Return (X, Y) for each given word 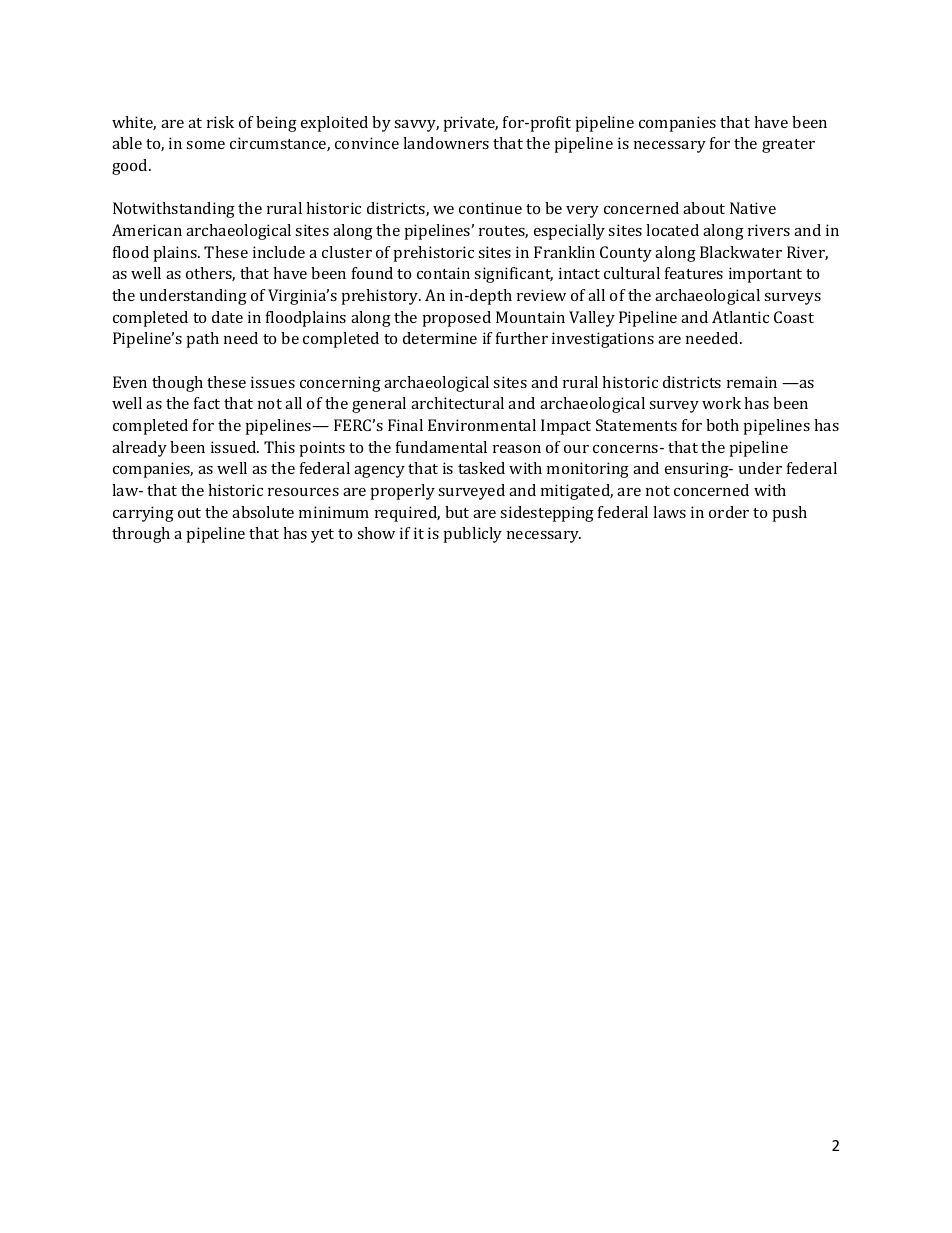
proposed (457, 319)
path (203, 340)
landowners (446, 143)
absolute (263, 512)
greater (788, 146)
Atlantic (740, 317)
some (205, 145)
